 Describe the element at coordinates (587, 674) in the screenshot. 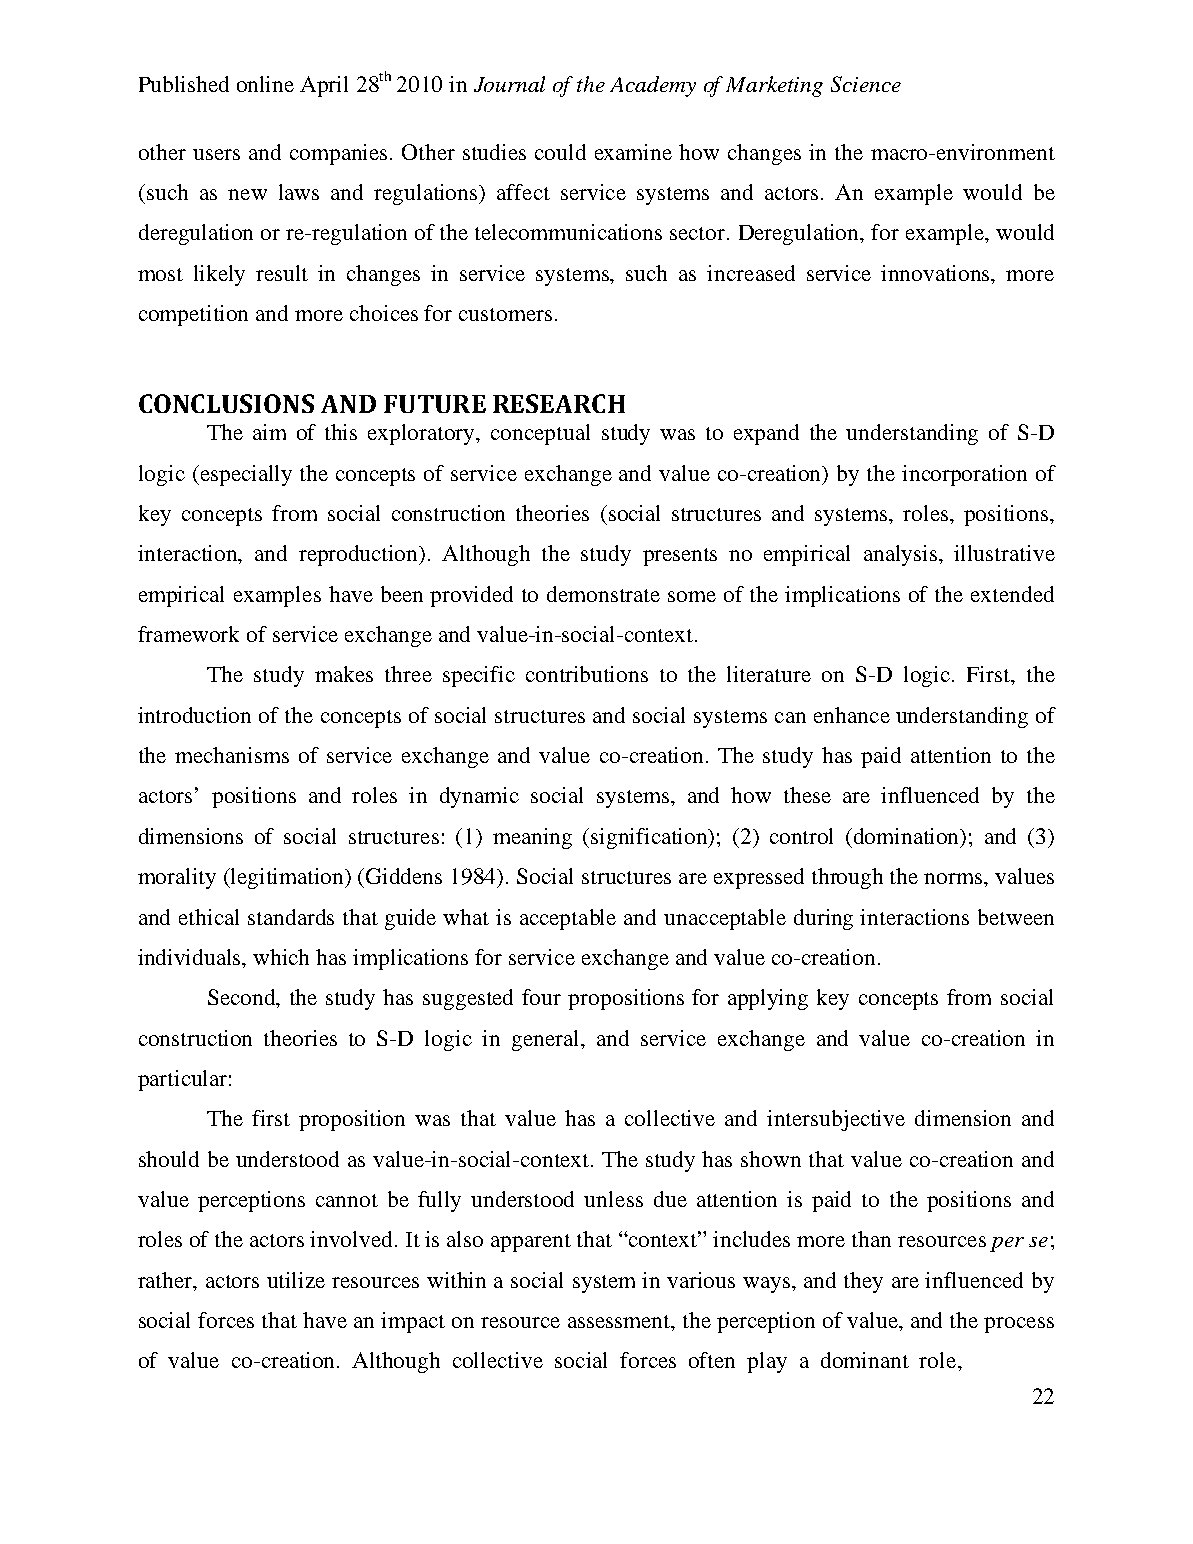

I see `contributions` at that location.
